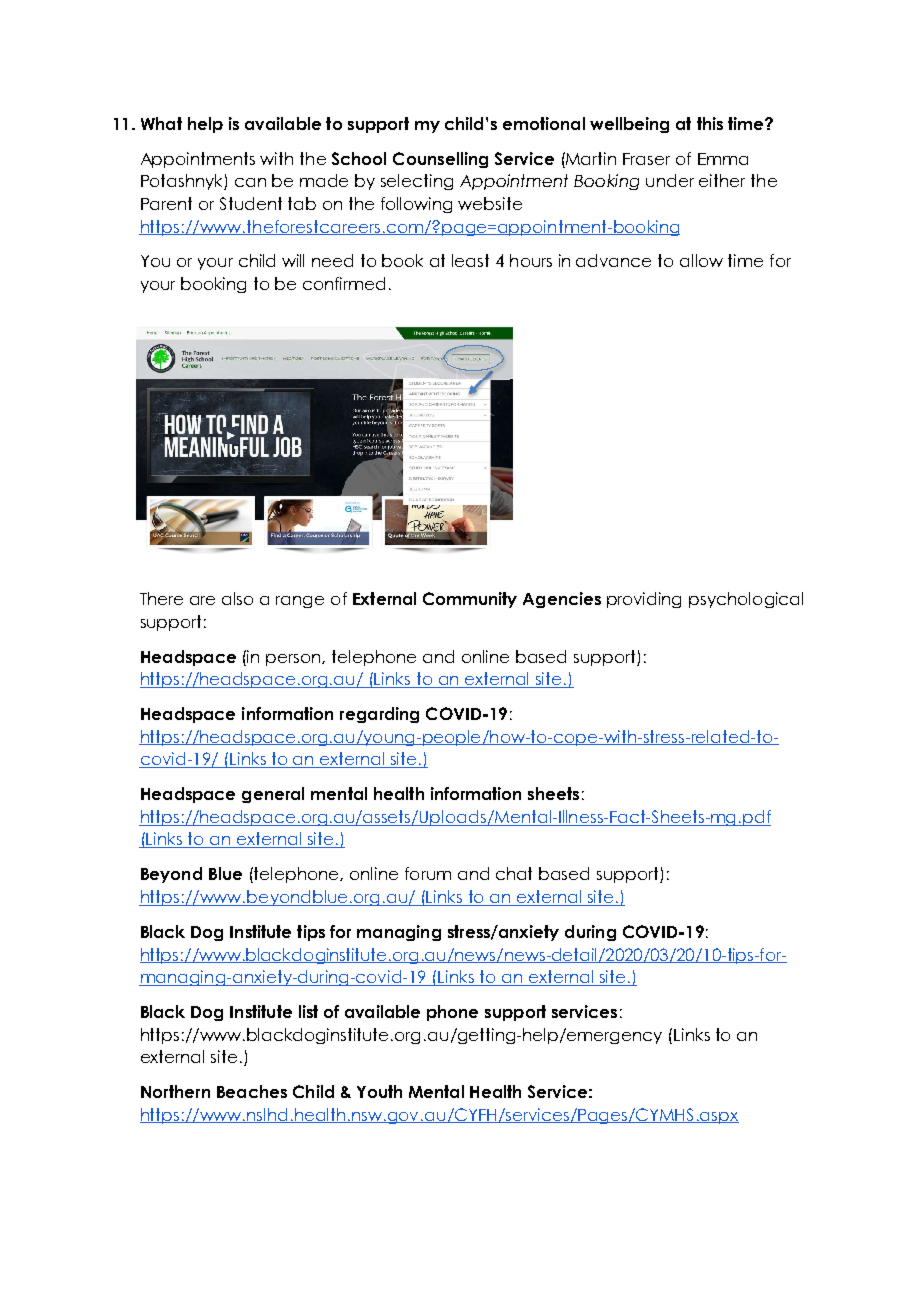 The height and width of the page is (1307, 924). What do you see at coordinates (252, 1091) in the page?
I see `Beaches` at bounding box center [252, 1091].
